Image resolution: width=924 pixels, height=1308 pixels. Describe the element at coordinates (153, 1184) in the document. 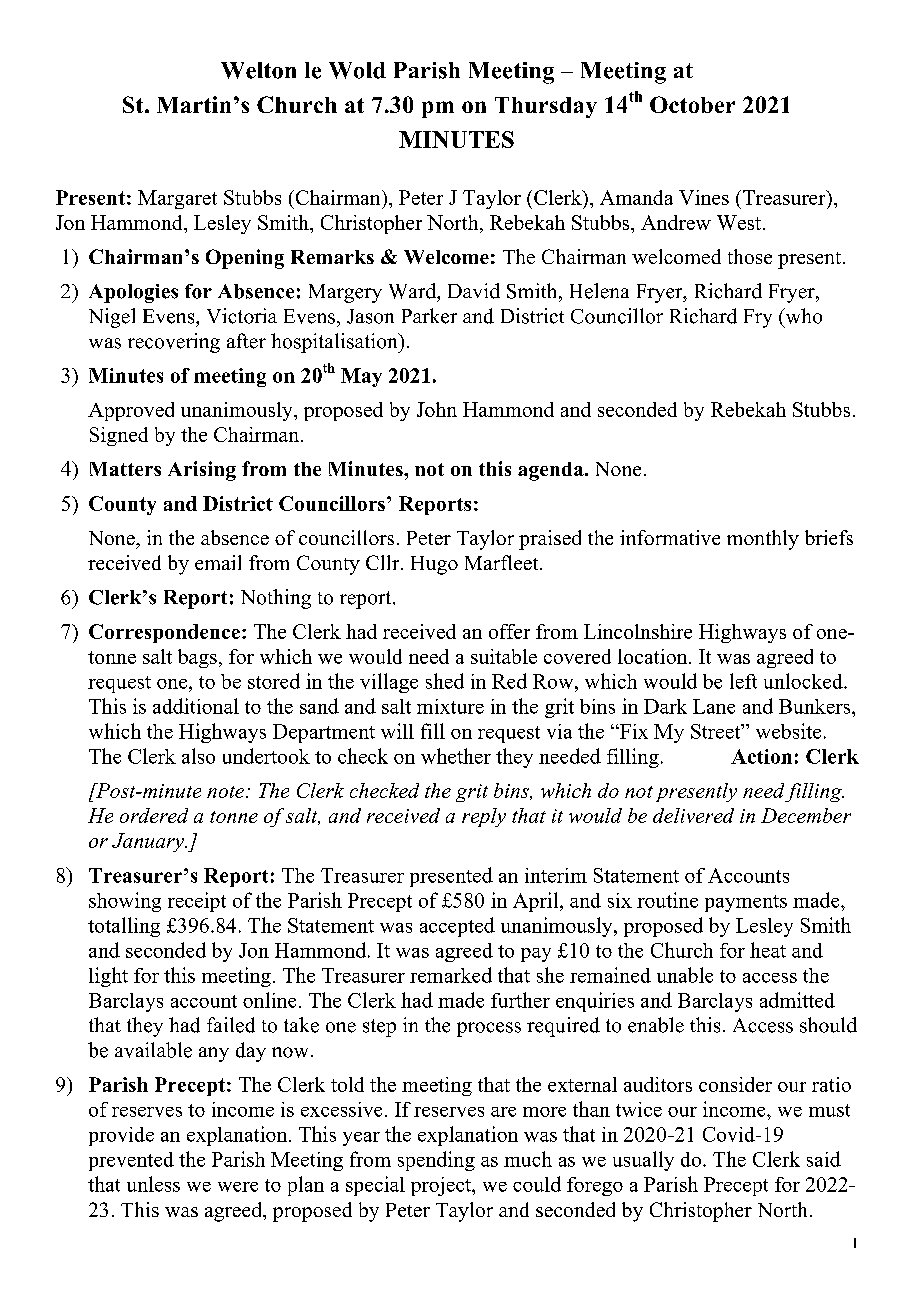

I see `unless` at that location.
